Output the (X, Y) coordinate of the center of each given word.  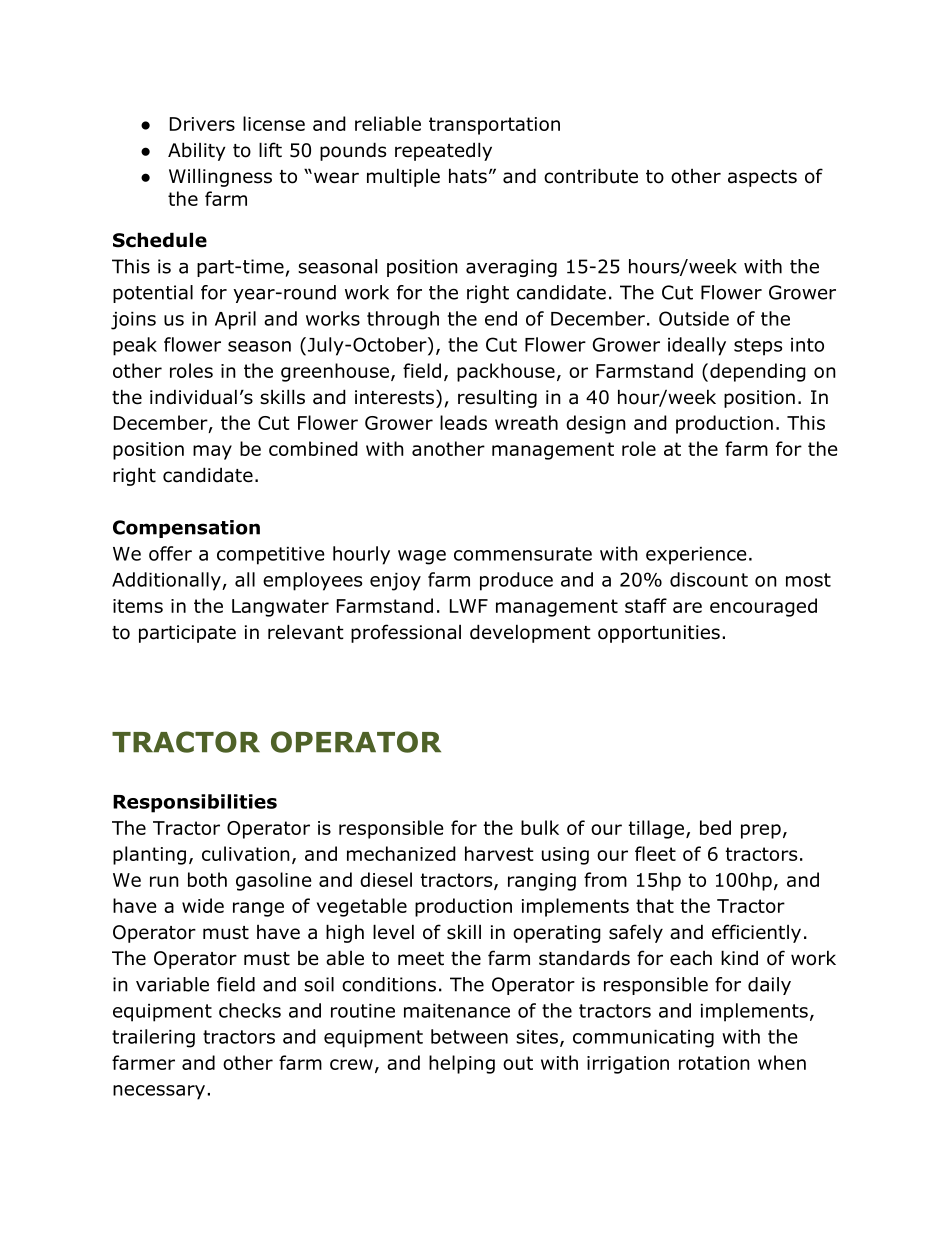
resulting (497, 398)
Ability (197, 151)
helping (462, 1064)
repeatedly (443, 151)
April (235, 320)
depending (758, 372)
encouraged (763, 607)
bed (715, 827)
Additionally (167, 581)
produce (516, 581)
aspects (762, 178)
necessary (159, 1092)
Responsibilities (195, 803)
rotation (714, 1063)
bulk (540, 827)
